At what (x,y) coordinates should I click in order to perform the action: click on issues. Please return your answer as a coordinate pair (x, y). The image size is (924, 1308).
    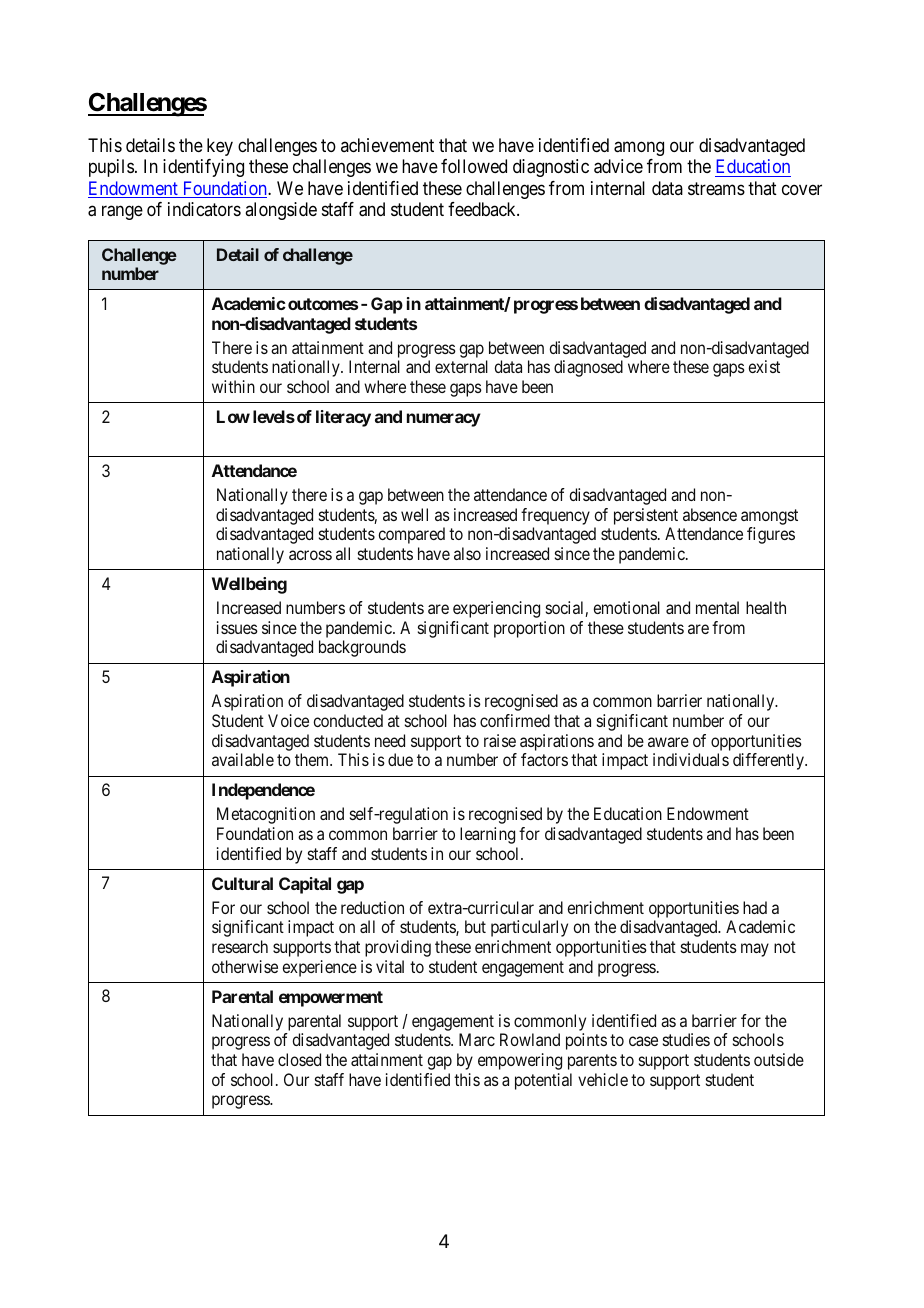
    Looking at the image, I should click on (237, 627).
